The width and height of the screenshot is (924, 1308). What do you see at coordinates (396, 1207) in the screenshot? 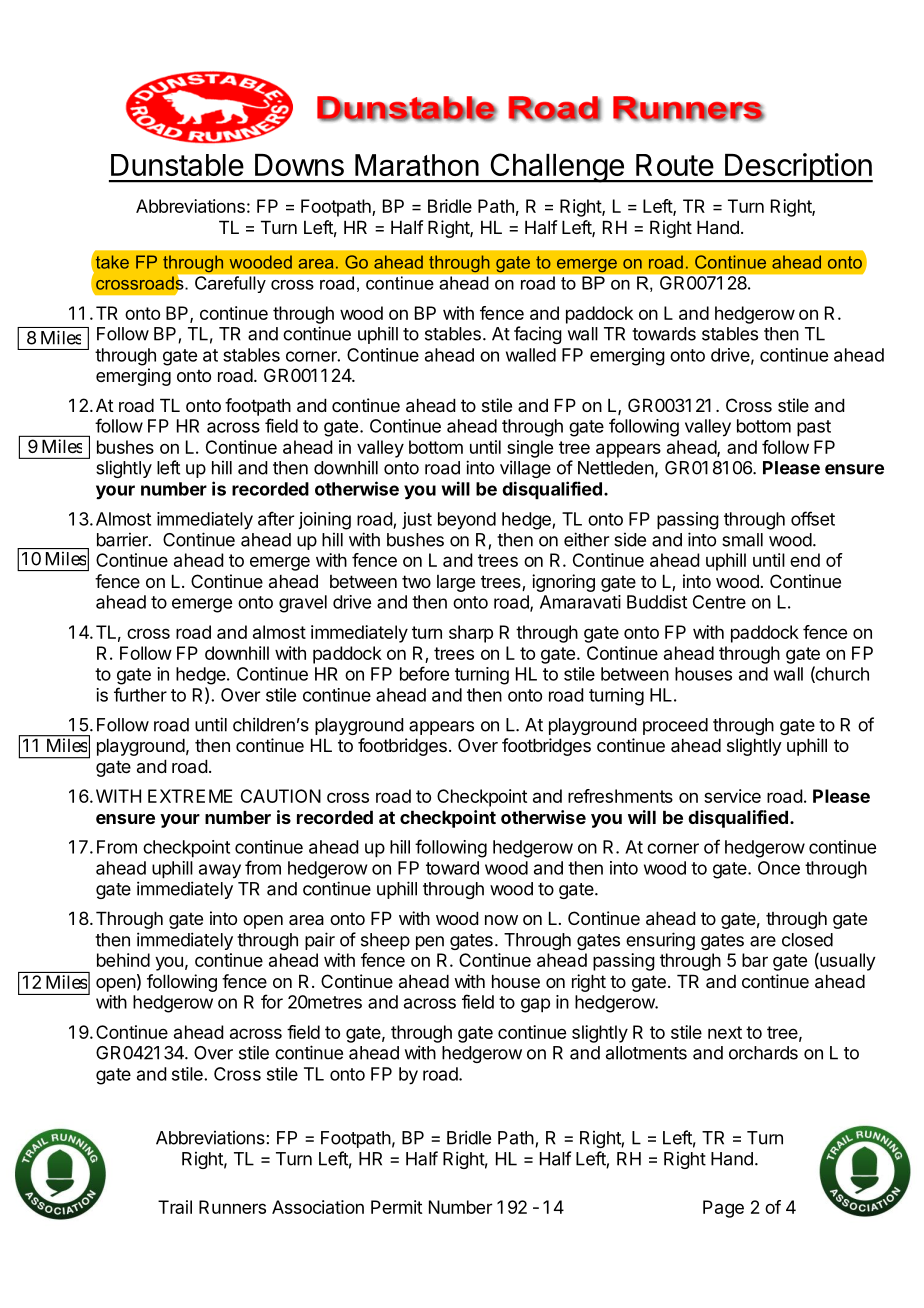
I see `Permit` at bounding box center [396, 1207].
